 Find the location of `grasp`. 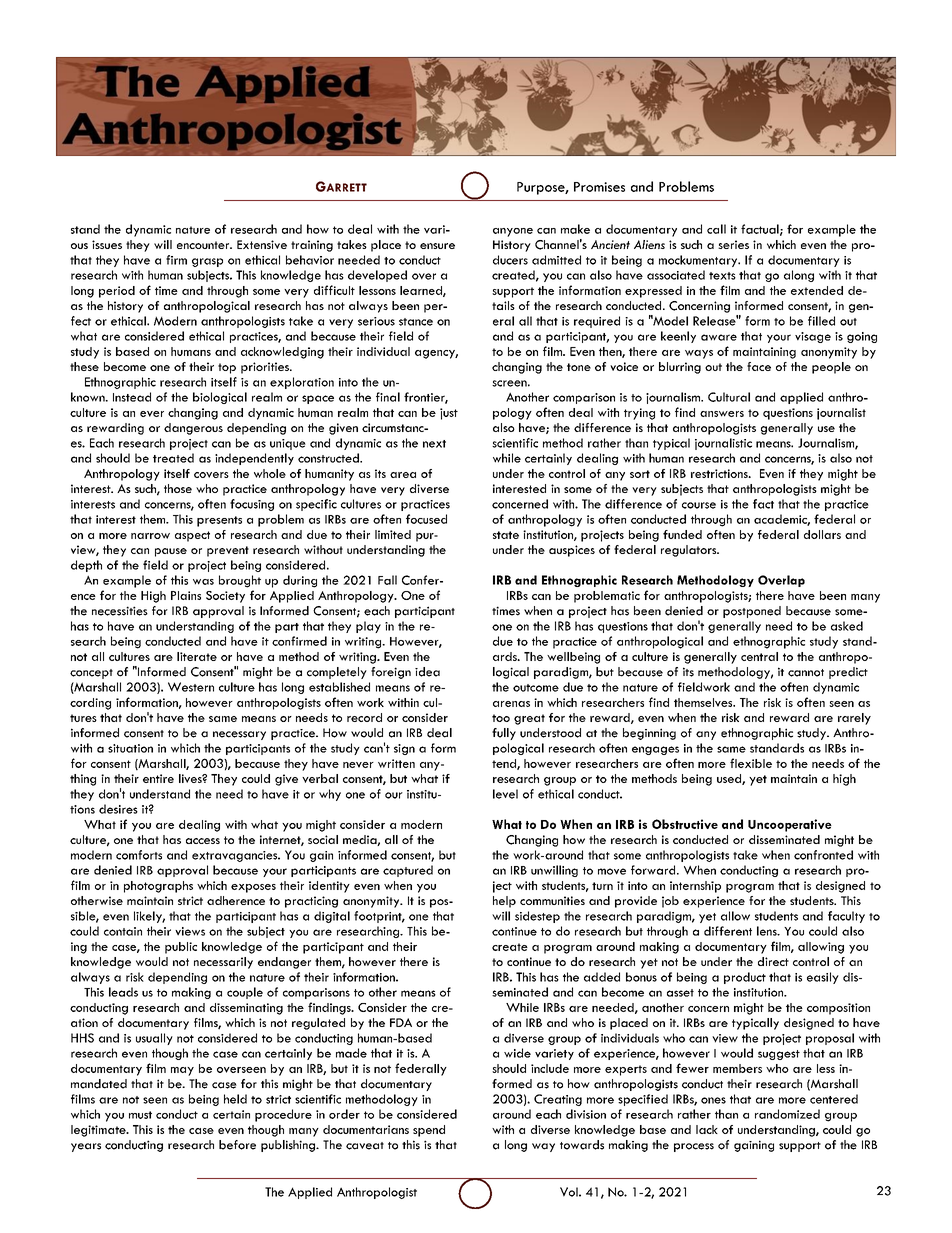

grasp is located at coordinates (207, 262).
